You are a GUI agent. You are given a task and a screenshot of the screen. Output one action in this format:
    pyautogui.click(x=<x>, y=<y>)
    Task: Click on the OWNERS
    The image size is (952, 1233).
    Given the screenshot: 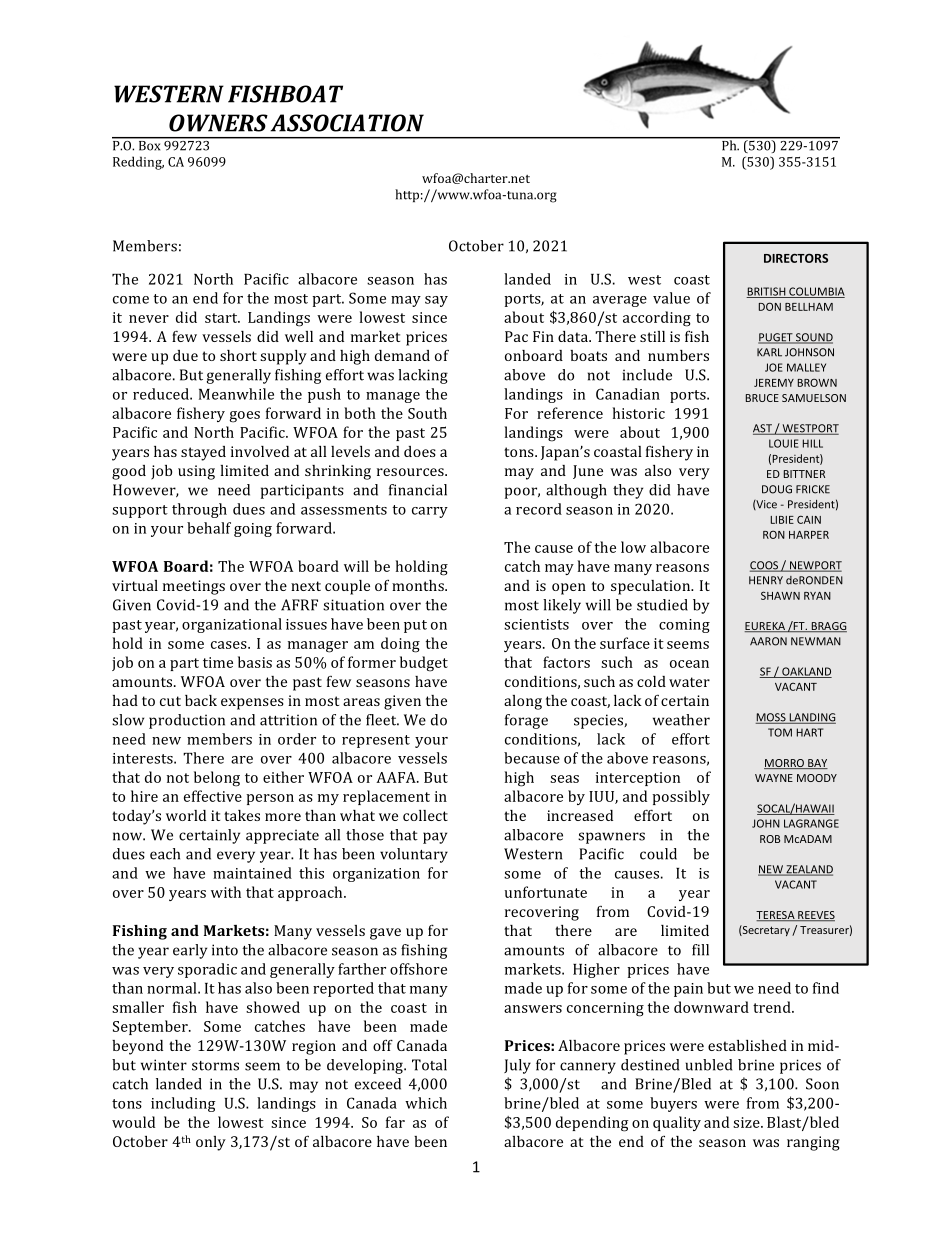 What is the action you would take?
    pyautogui.click(x=218, y=123)
